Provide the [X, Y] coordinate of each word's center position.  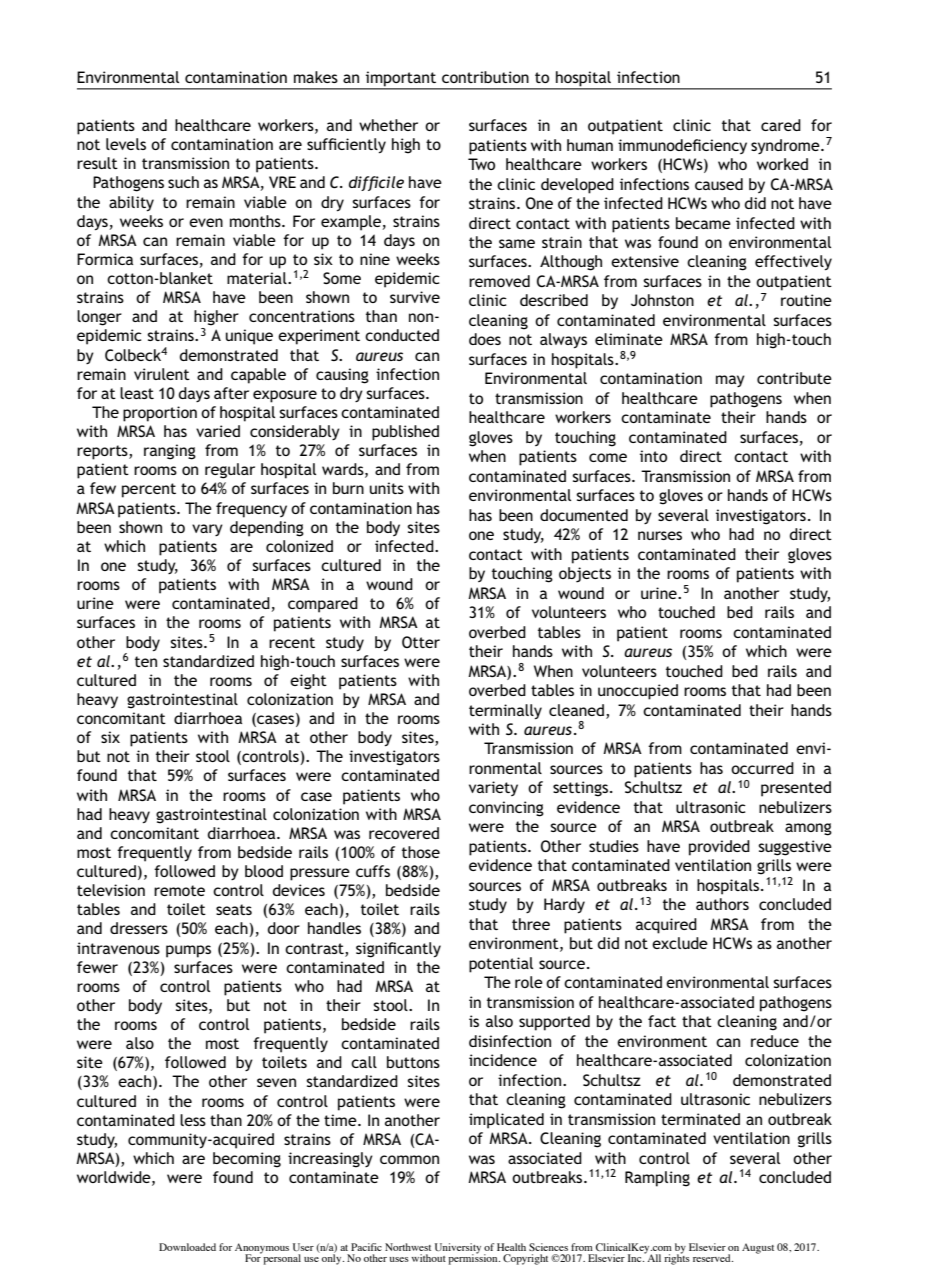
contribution [485, 77]
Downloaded [187, 1247]
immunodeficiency [682, 146]
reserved [713, 1258]
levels [126, 144]
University [458, 1249]
